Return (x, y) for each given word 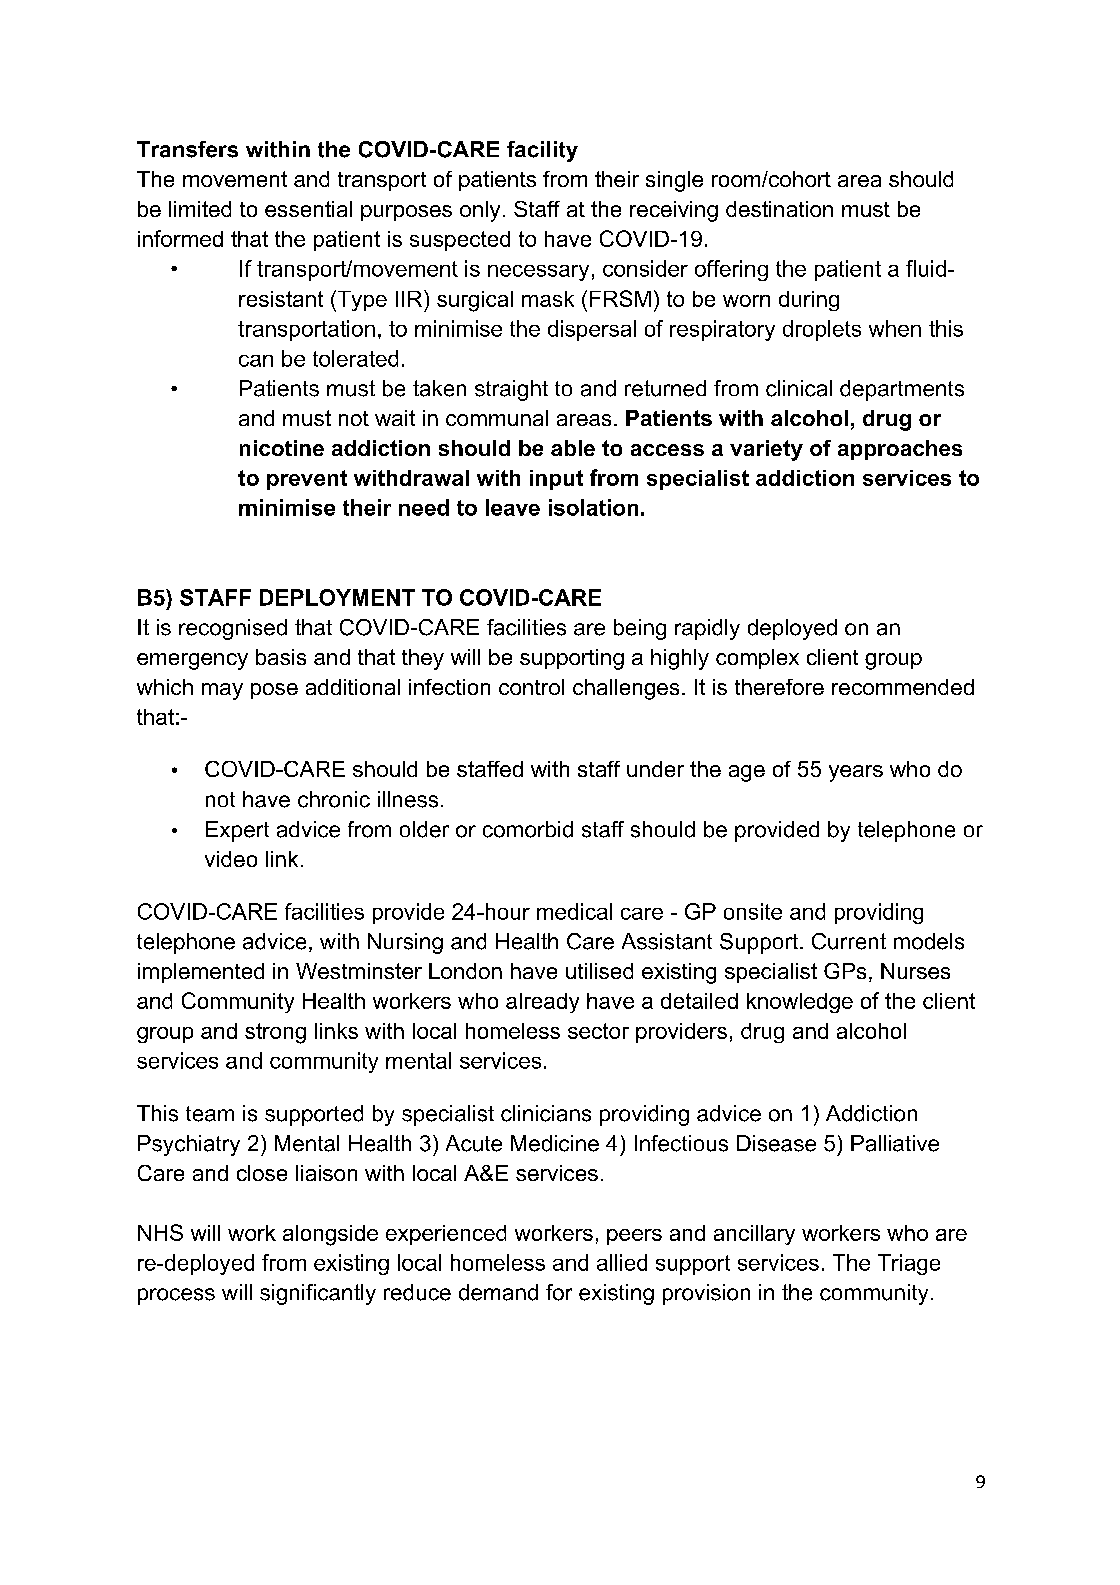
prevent (307, 480)
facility (542, 151)
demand (498, 1292)
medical (574, 911)
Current (849, 941)
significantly (318, 1294)
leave (513, 507)
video (231, 859)
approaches (900, 450)
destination (779, 209)
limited (200, 209)
